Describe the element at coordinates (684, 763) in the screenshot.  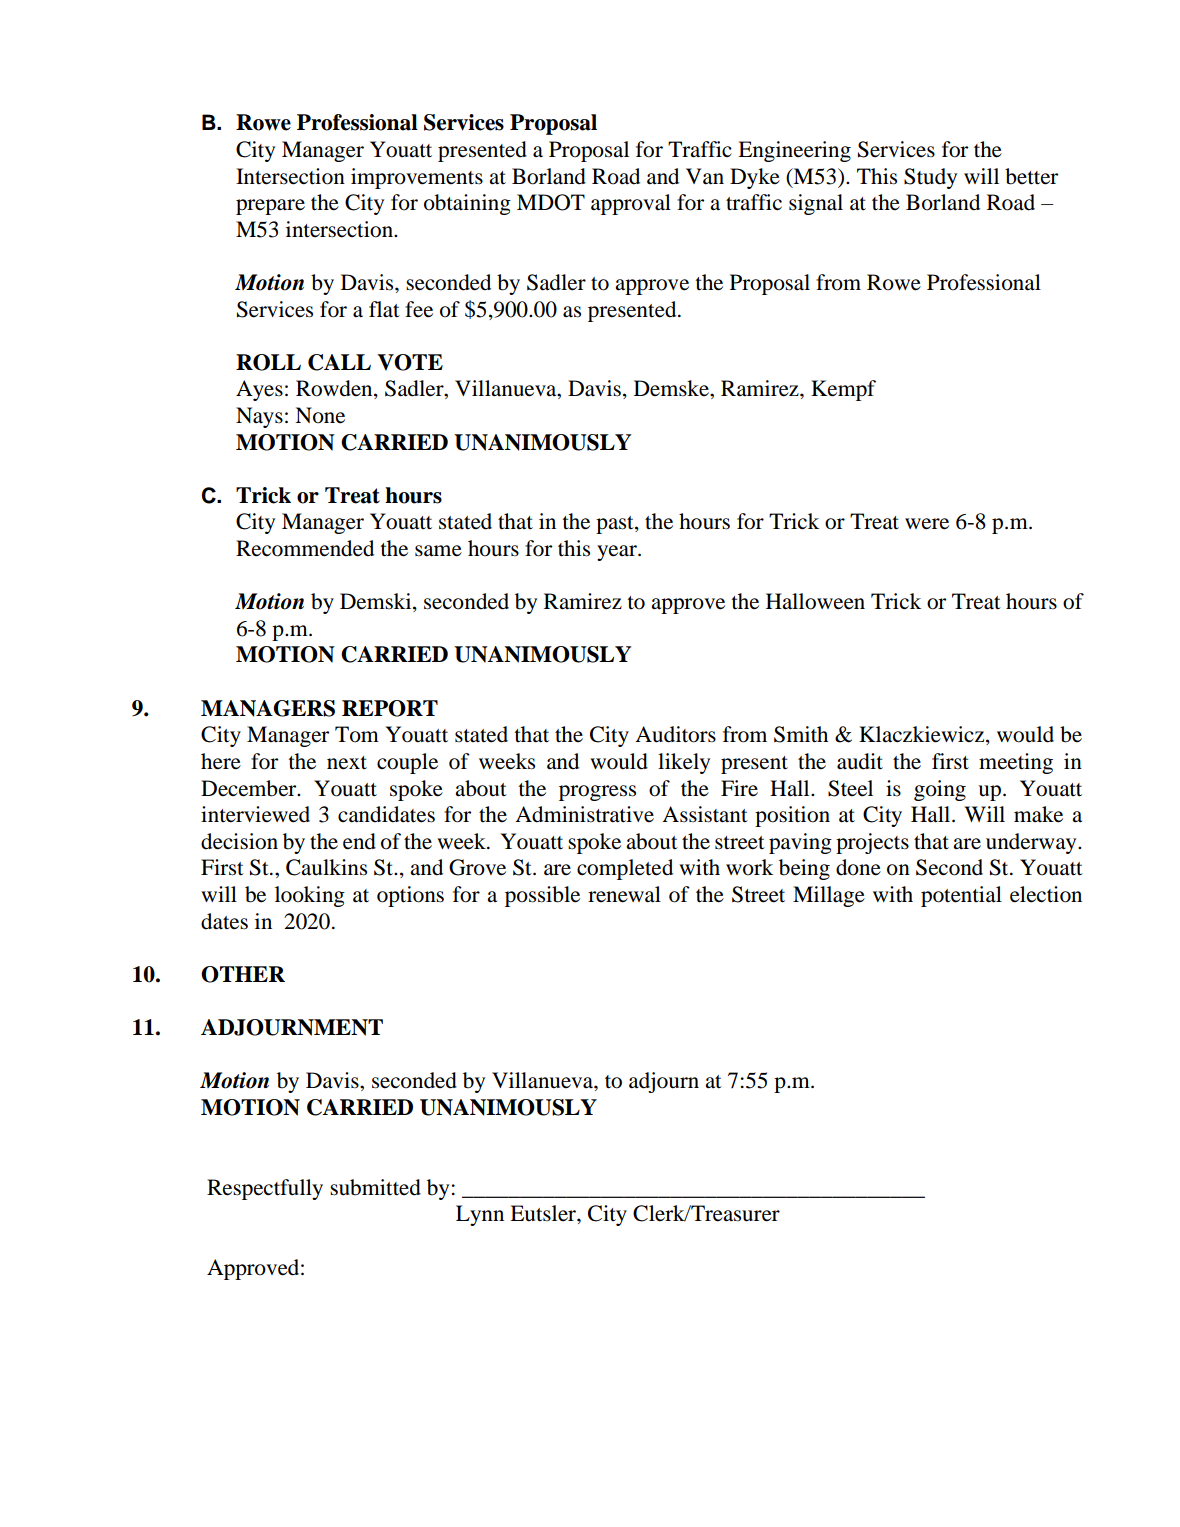
I see `likely` at that location.
